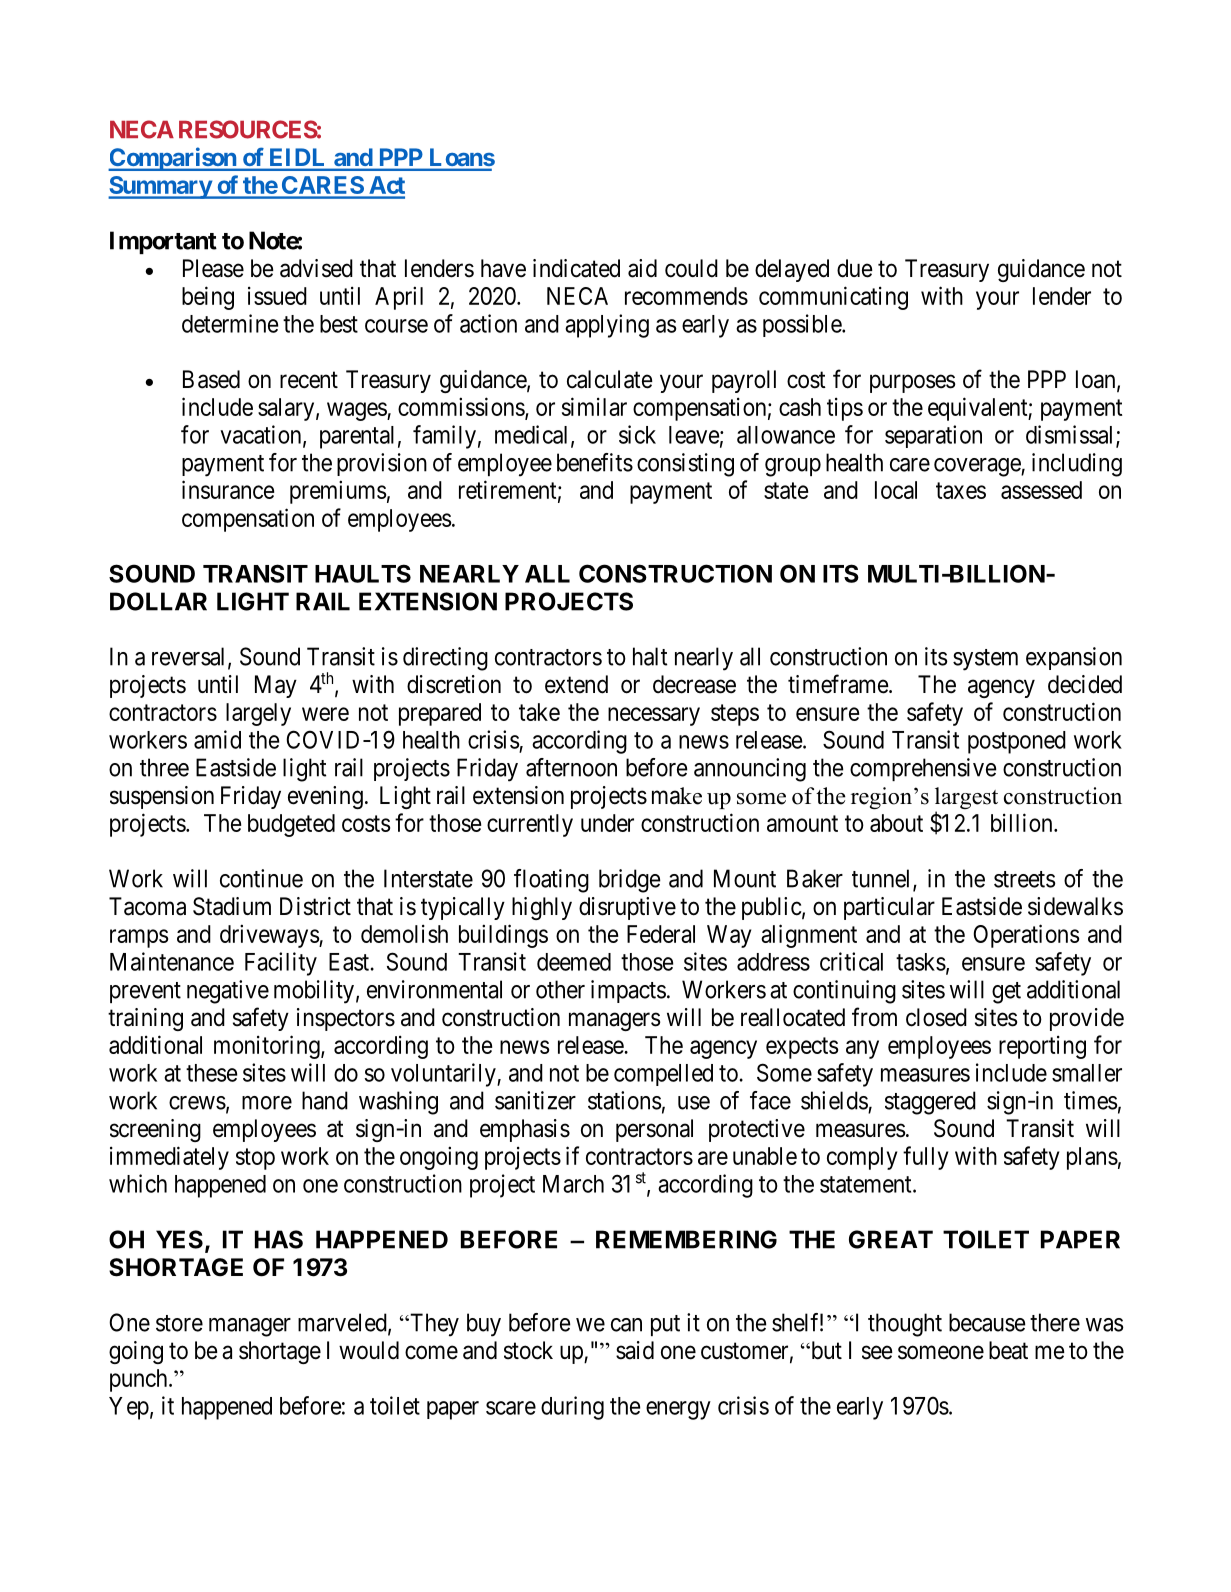 This image has height=1592, width=1231. What do you see at coordinates (571, 767) in the image?
I see `afternoon` at bounding box center [571, 767].
